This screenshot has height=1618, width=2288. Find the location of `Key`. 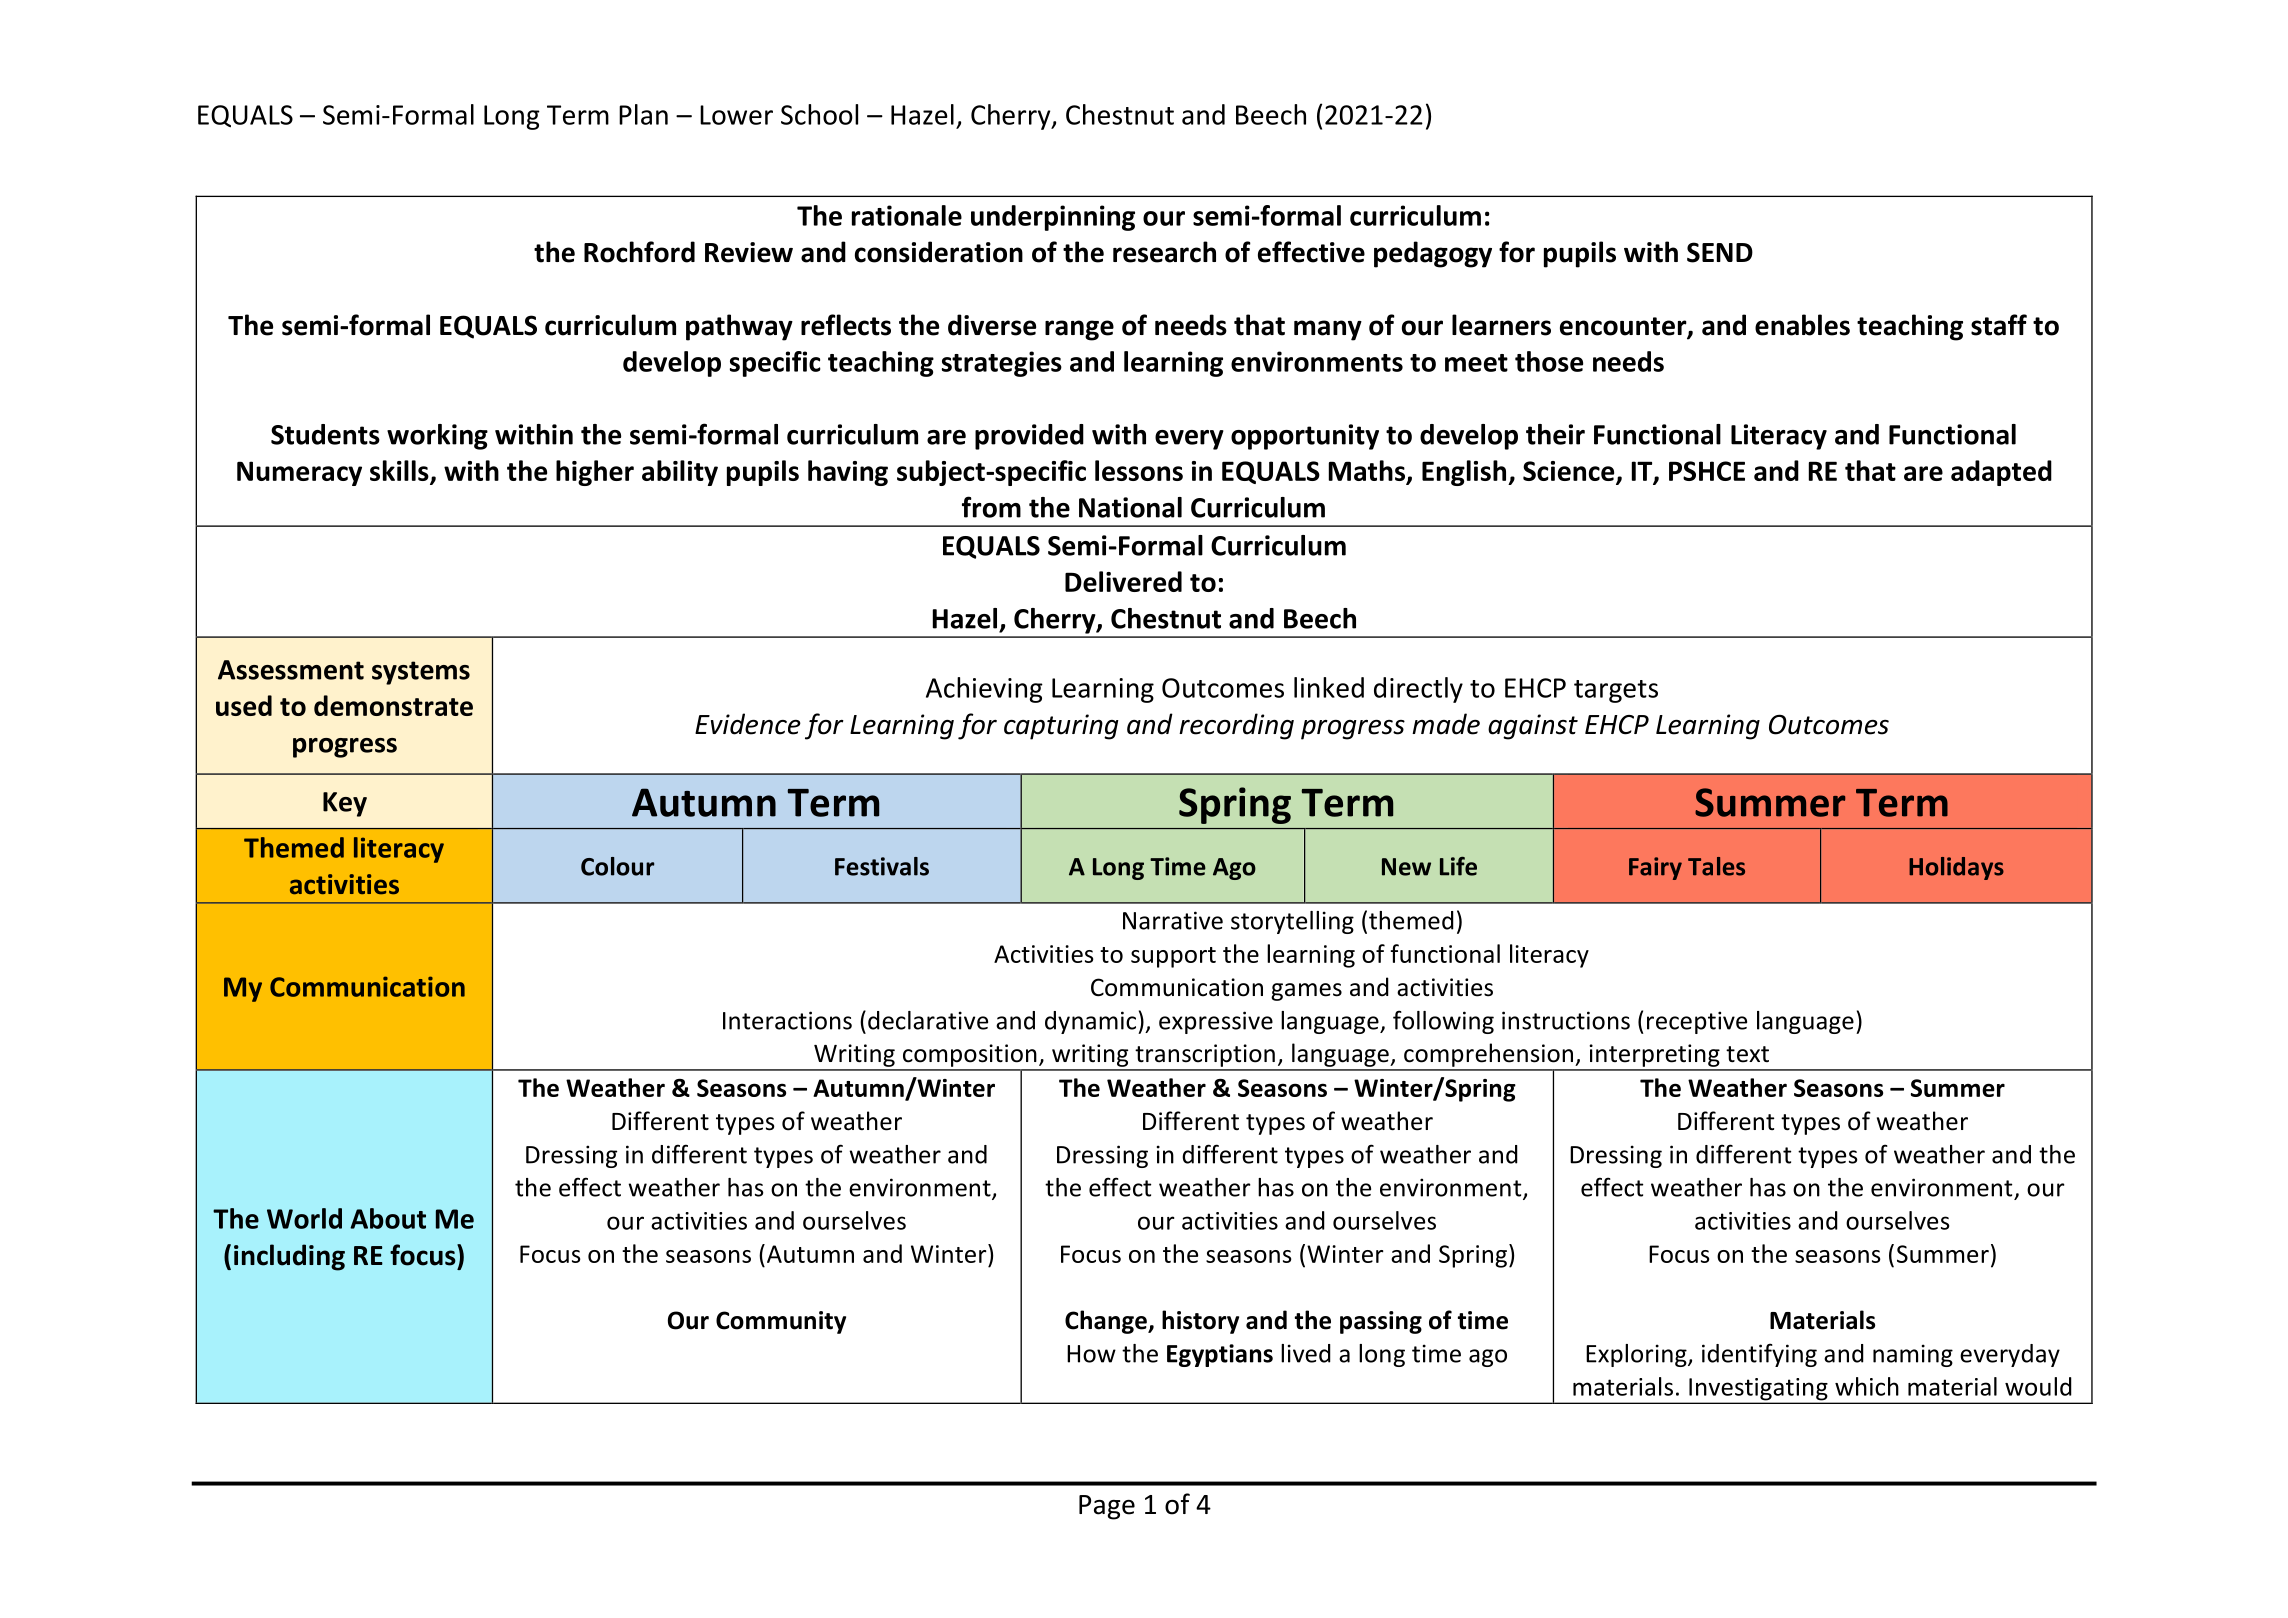

Key is located at coordinates (345, 804).
